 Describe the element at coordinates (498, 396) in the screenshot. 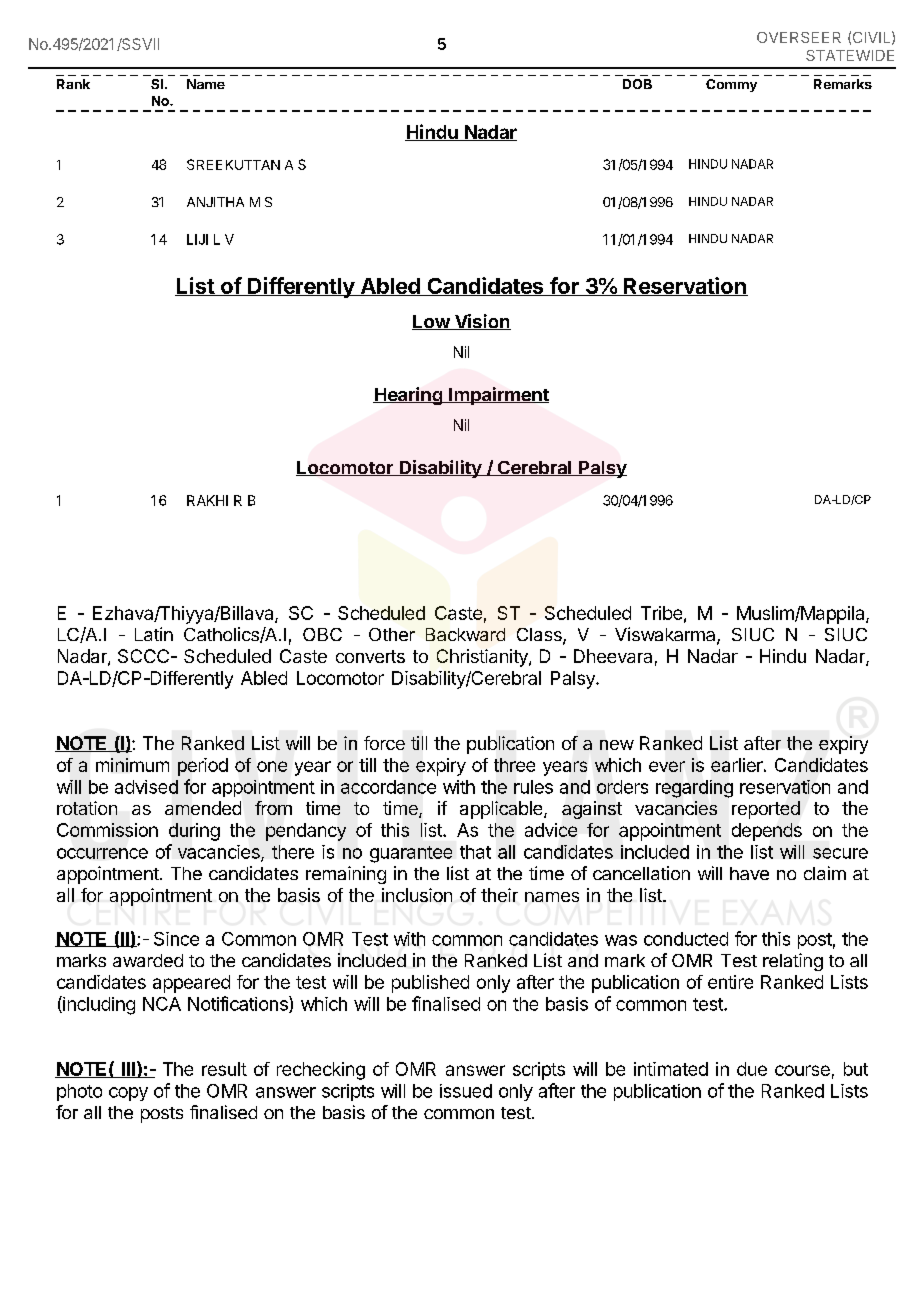

I see `Impairment` at that location.
